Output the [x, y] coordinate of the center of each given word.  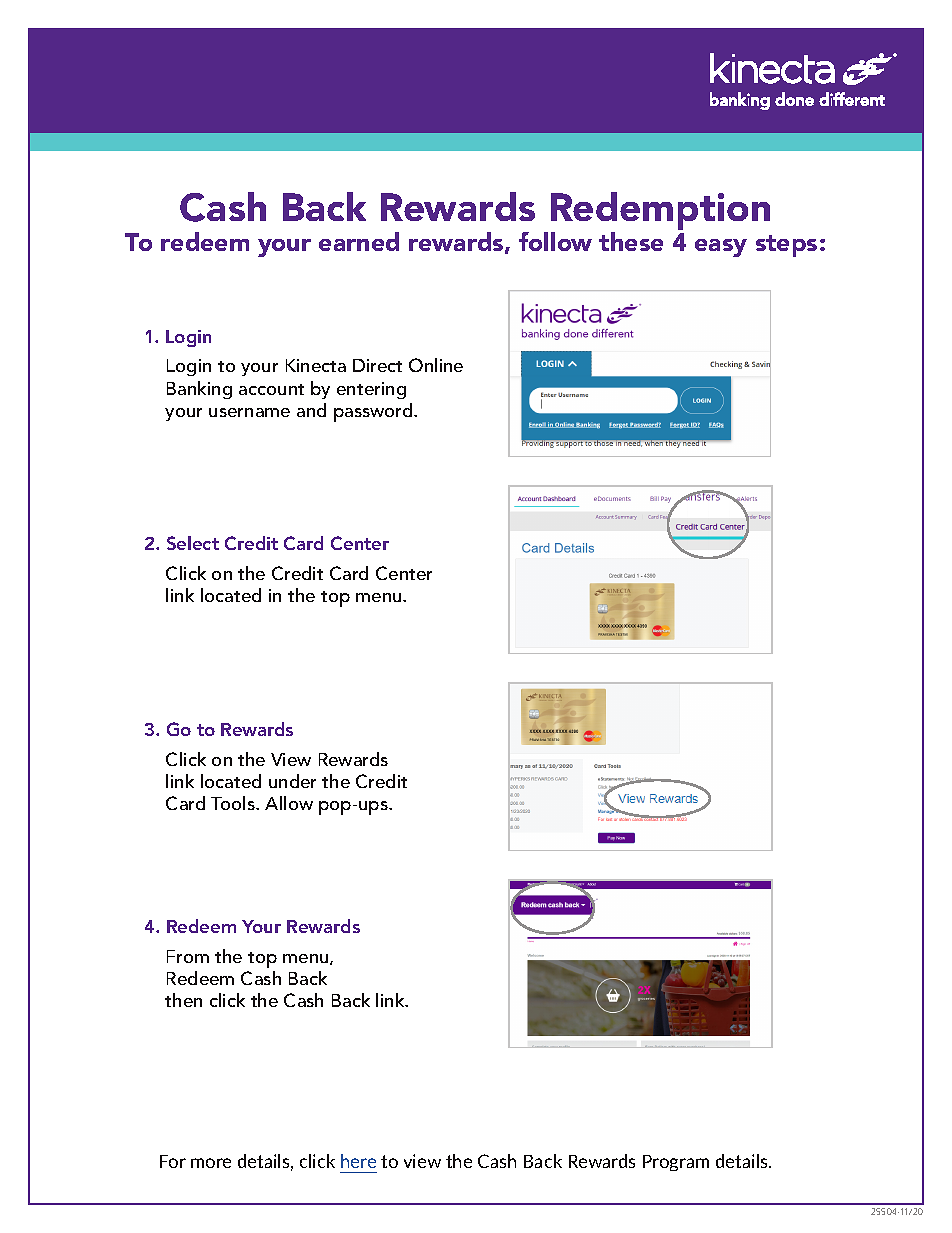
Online [436, 365]
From [188, 956]
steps [786, 246]
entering [371, 390]
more [211, 1163]
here [358, 1161]
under [292, 781]
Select [193, 543]
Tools [234, 803]
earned [359, 241]
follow [555, 241]
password [374, 412]
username [249, 412]
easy [721, 248]
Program [676, 1163]
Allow [289, 803]
